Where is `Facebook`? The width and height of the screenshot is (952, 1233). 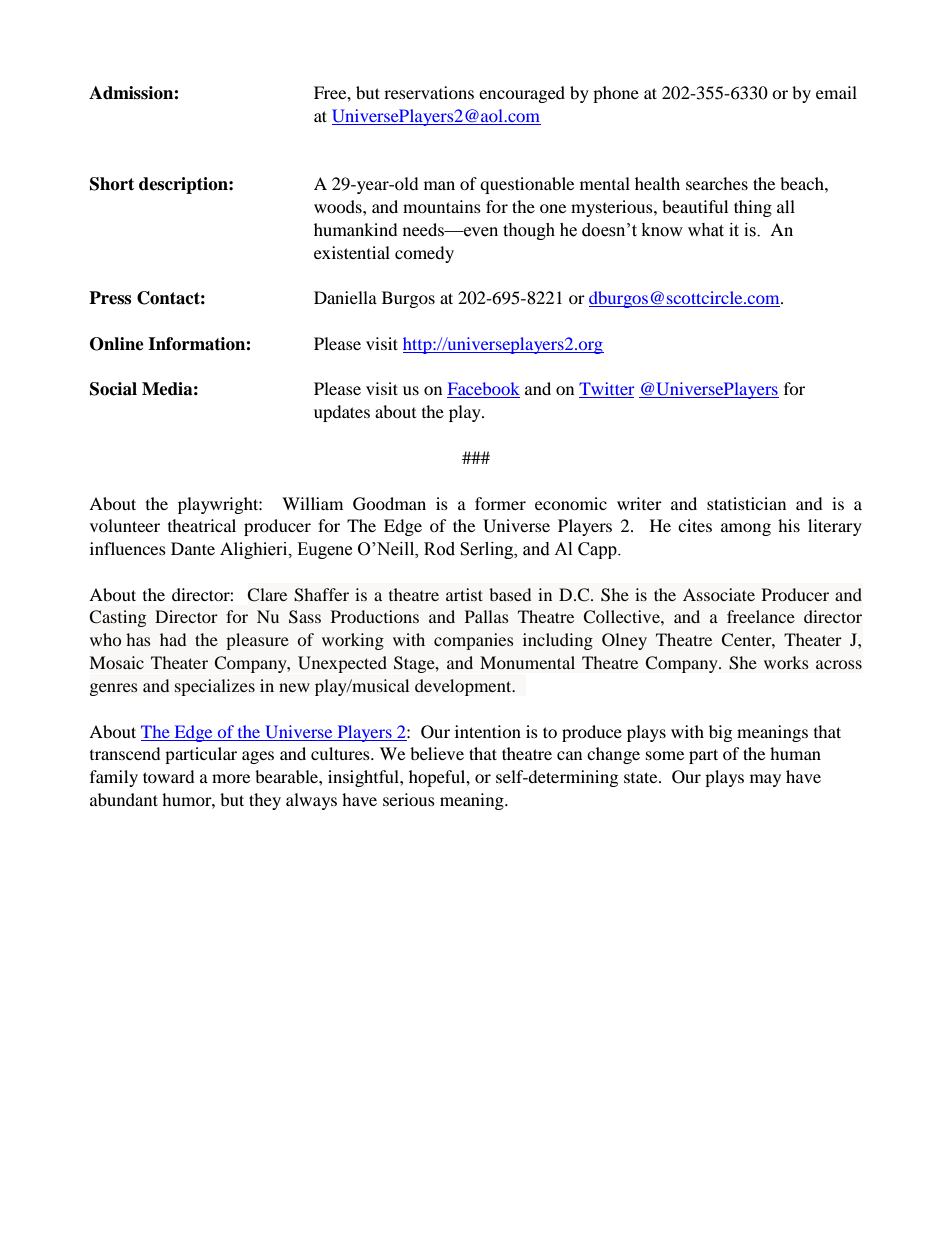 Facebook is located at coordinates (483, 390).
